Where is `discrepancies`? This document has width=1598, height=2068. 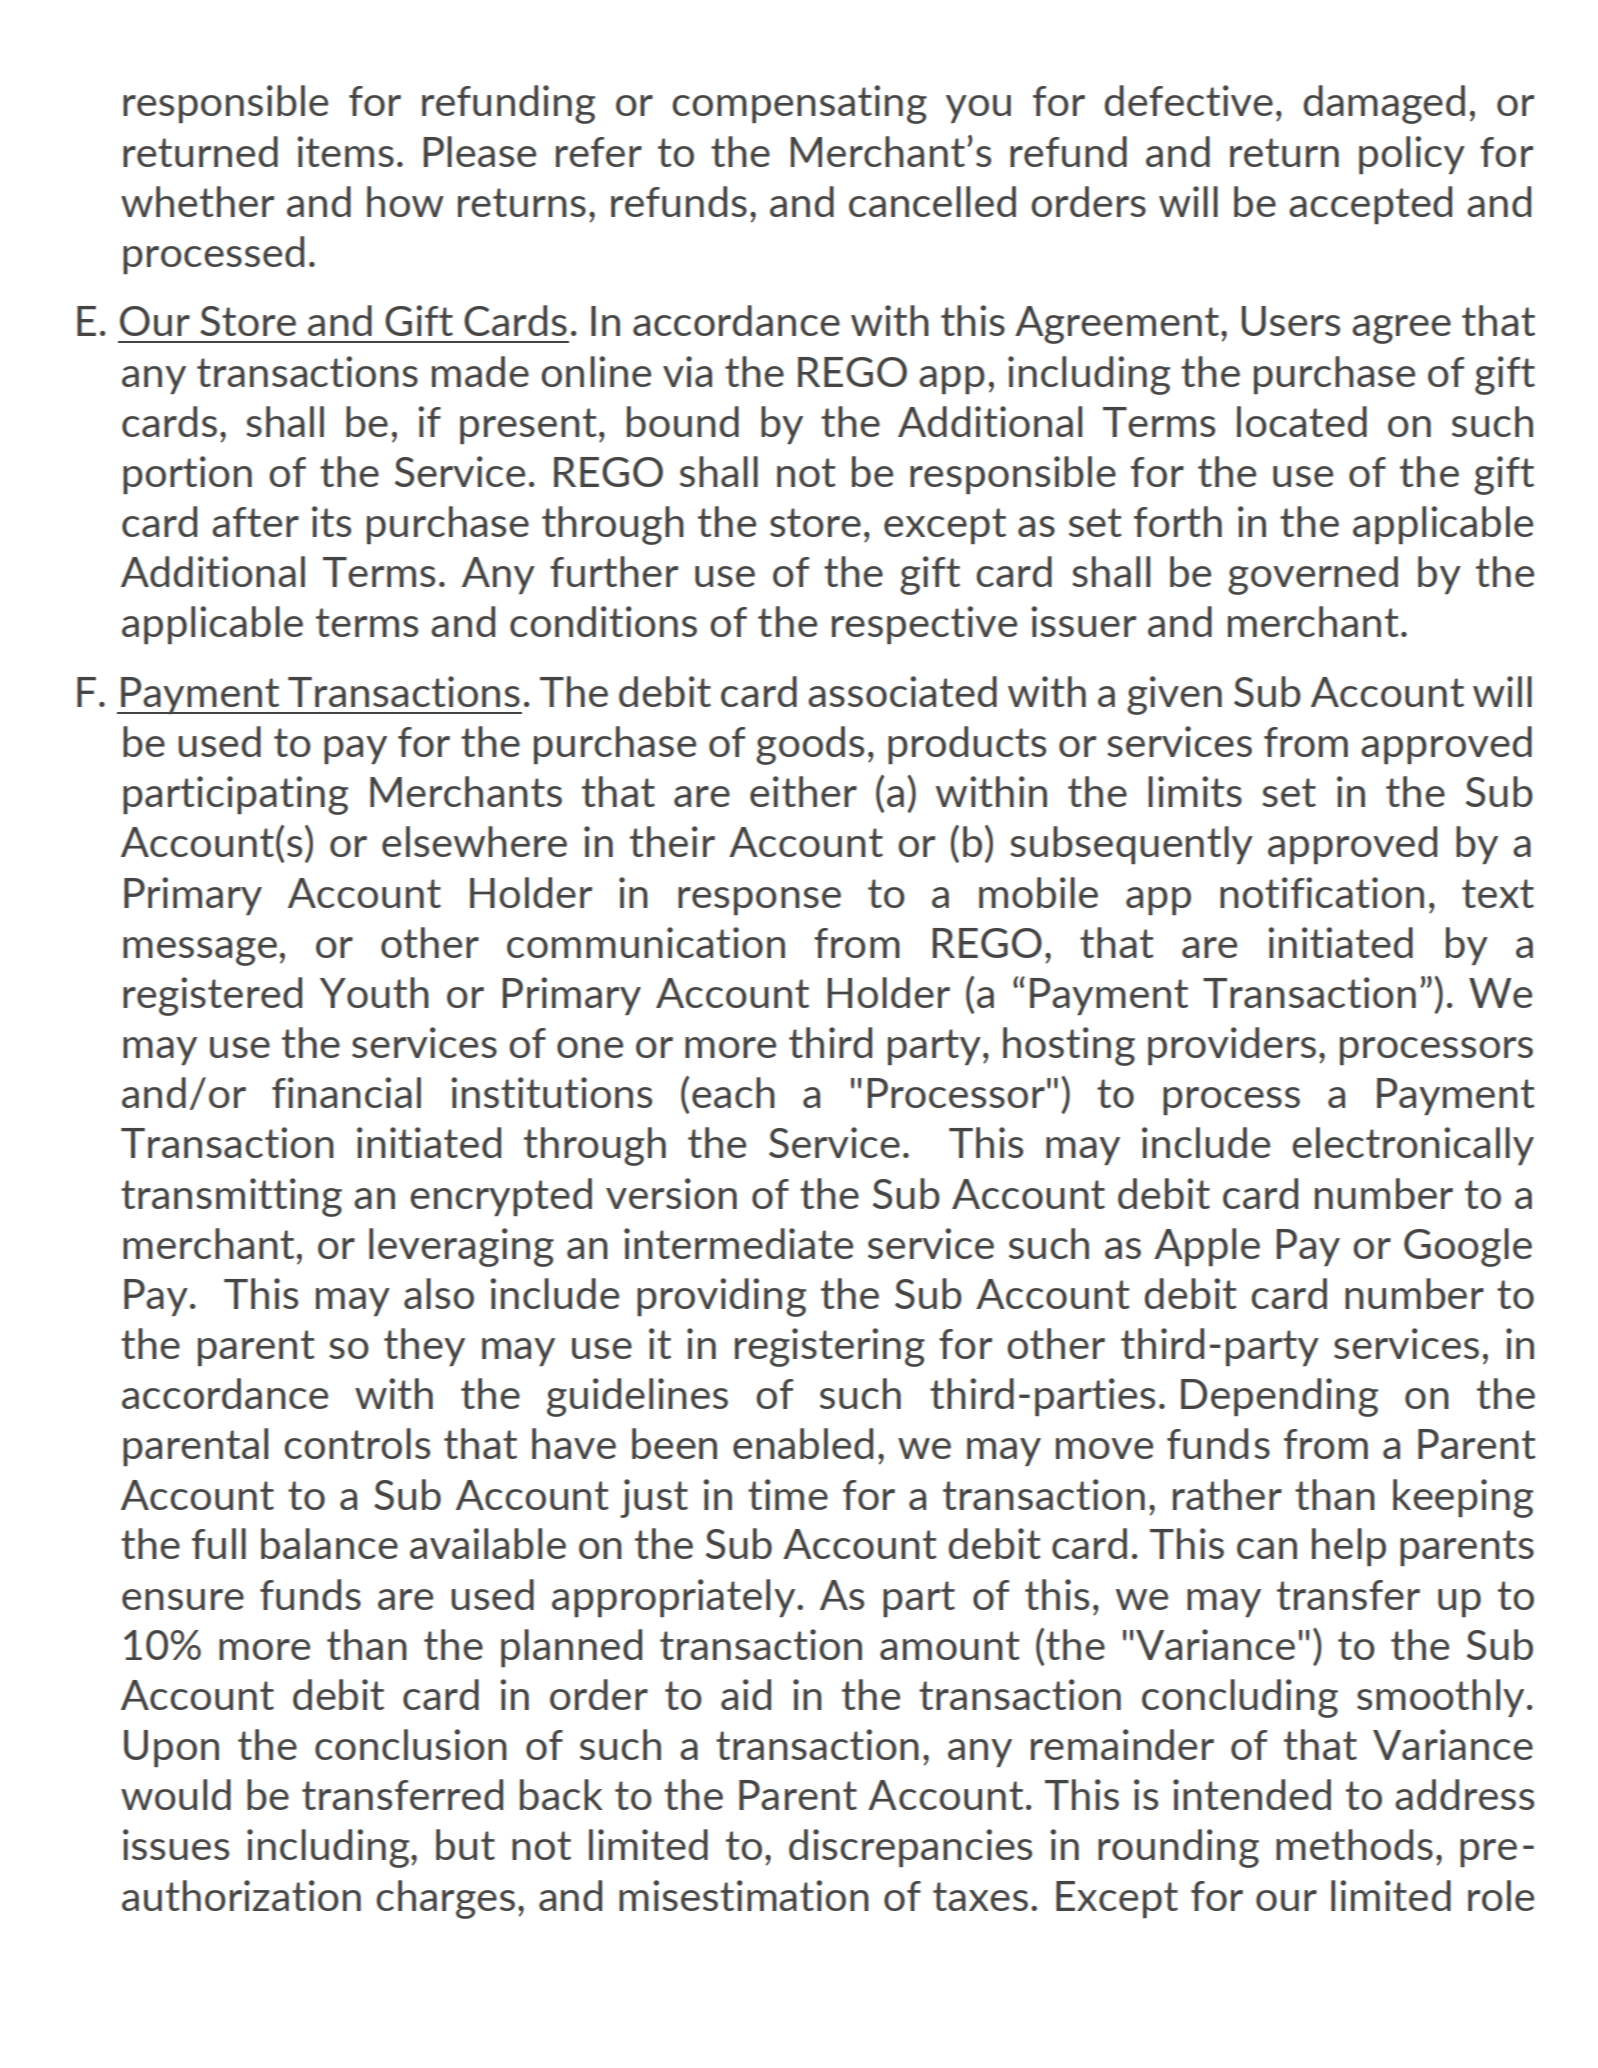 discrepancies is located at coordinates (910, 1848).
